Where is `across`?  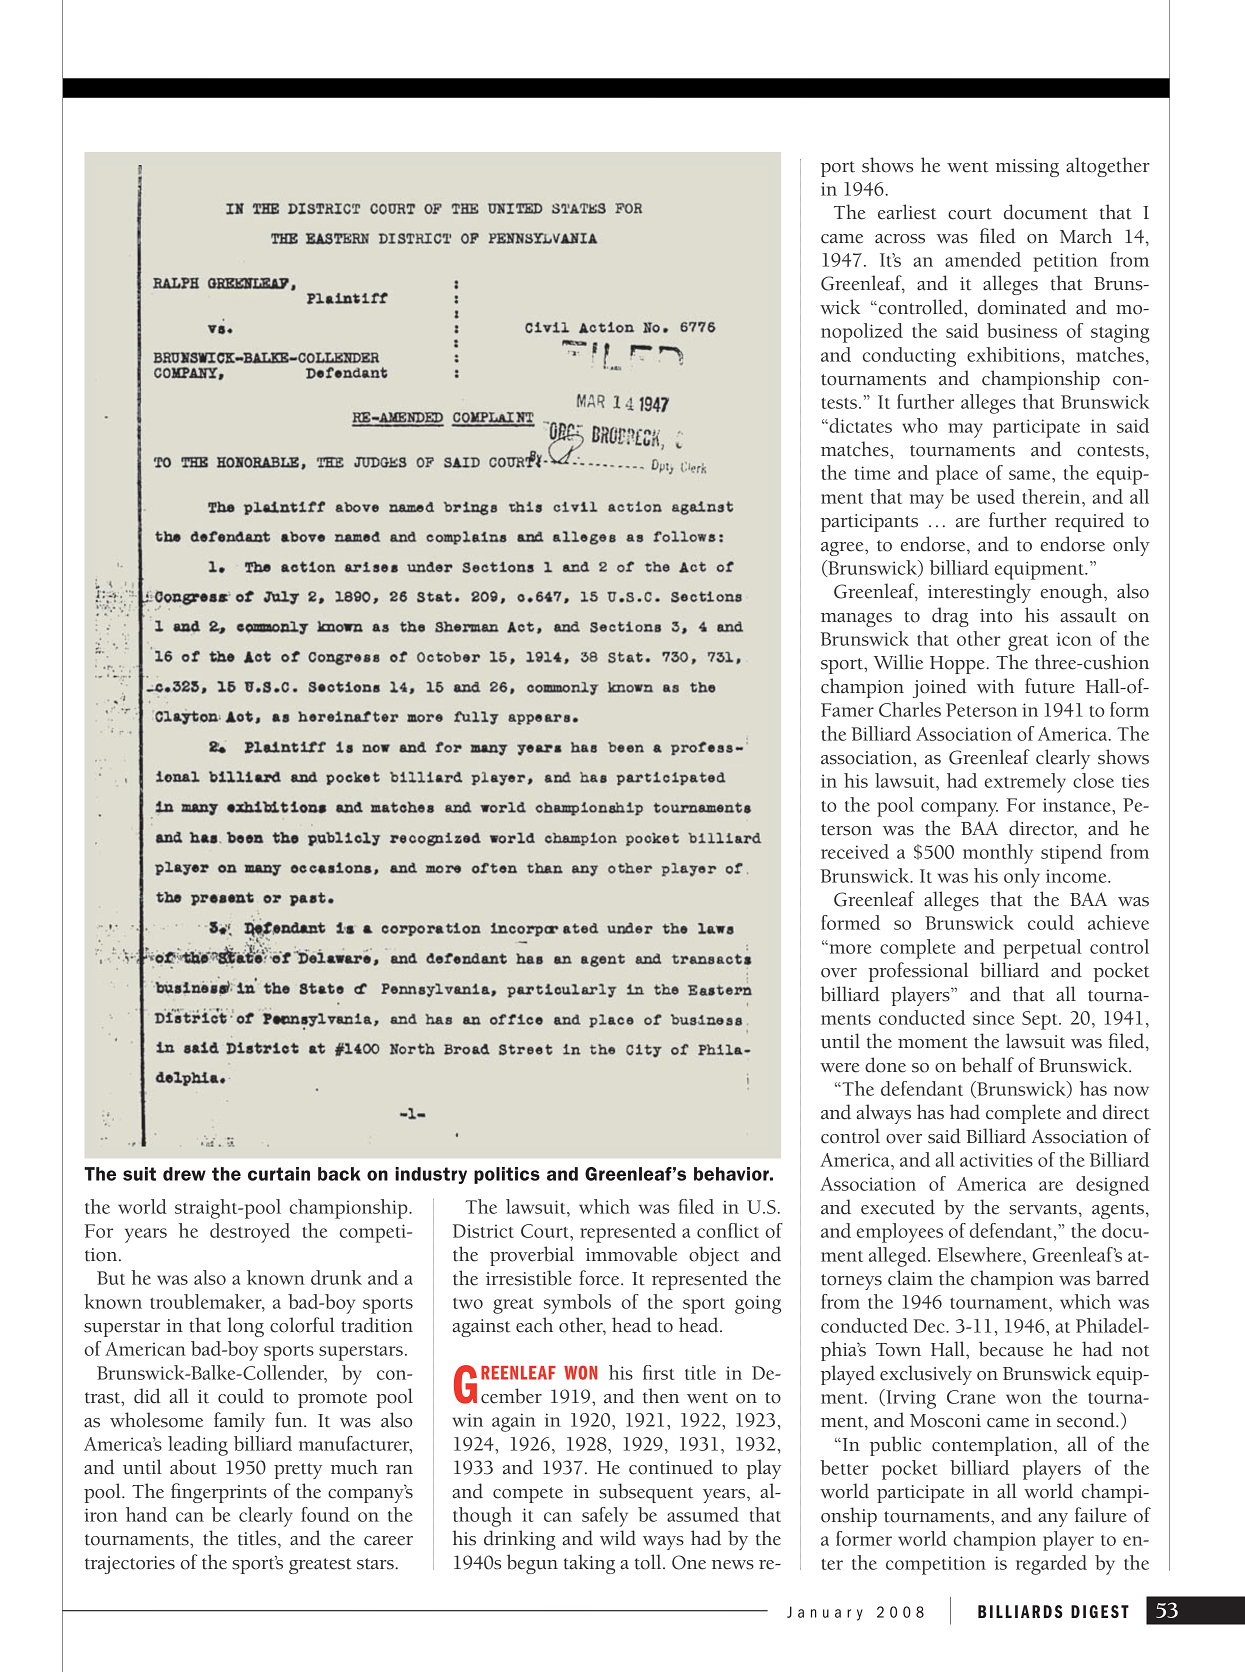 across is located at coordinates (900, 239).
